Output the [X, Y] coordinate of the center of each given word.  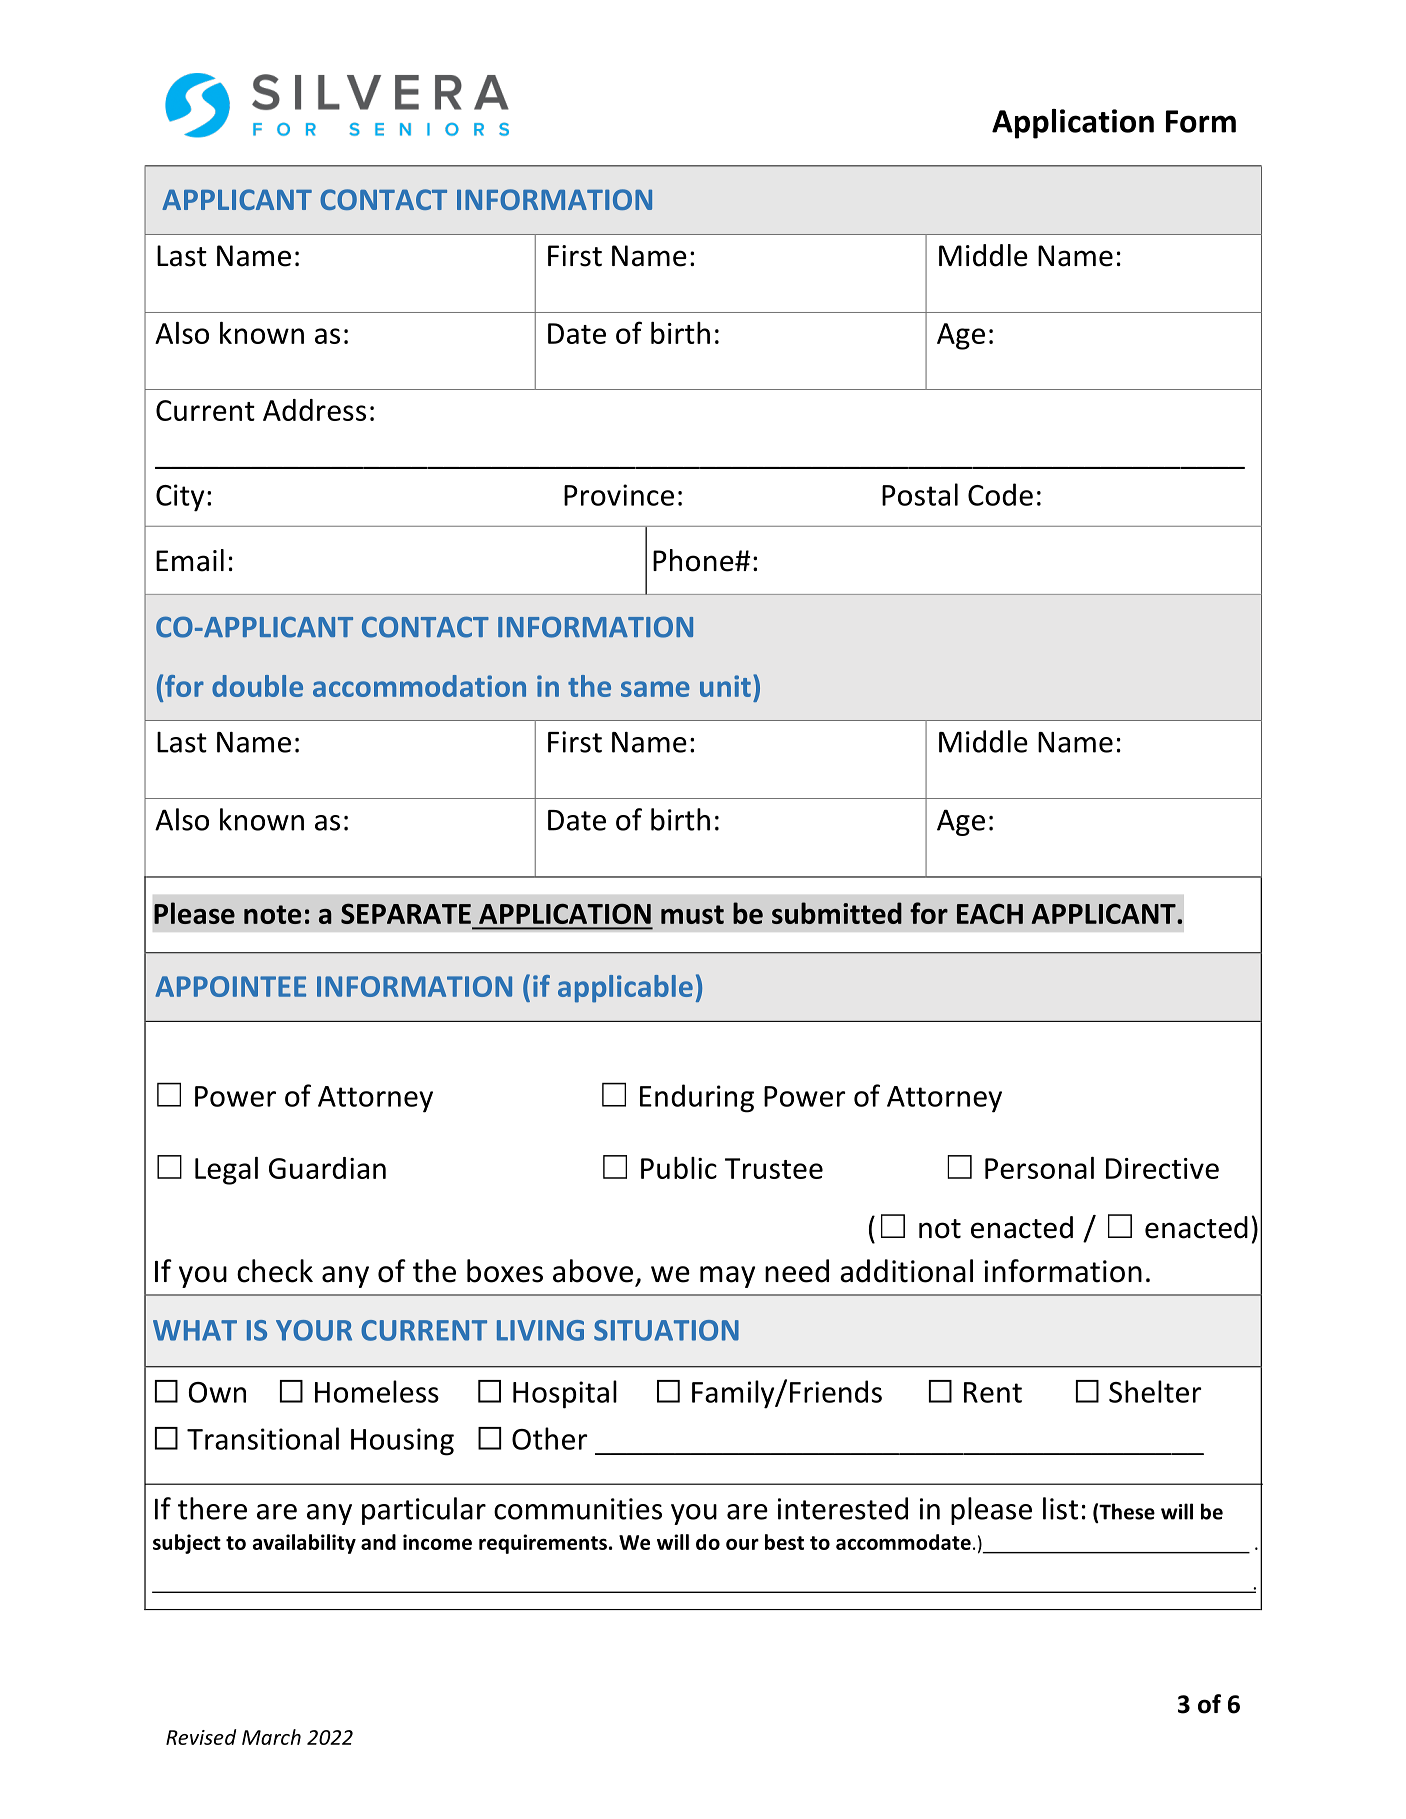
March [271, 1737]
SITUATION [666, 1330]
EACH [990, 914]
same [655, 689]
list [1060, 1508]
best [784, 1542]
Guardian [327, 1168]
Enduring [697, 1098]
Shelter [1155, 1391]
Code [1000, 494]
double [257, 686]
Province [619, 495]
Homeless [377, 1391]
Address [314, 410]
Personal [1039, 1168]
